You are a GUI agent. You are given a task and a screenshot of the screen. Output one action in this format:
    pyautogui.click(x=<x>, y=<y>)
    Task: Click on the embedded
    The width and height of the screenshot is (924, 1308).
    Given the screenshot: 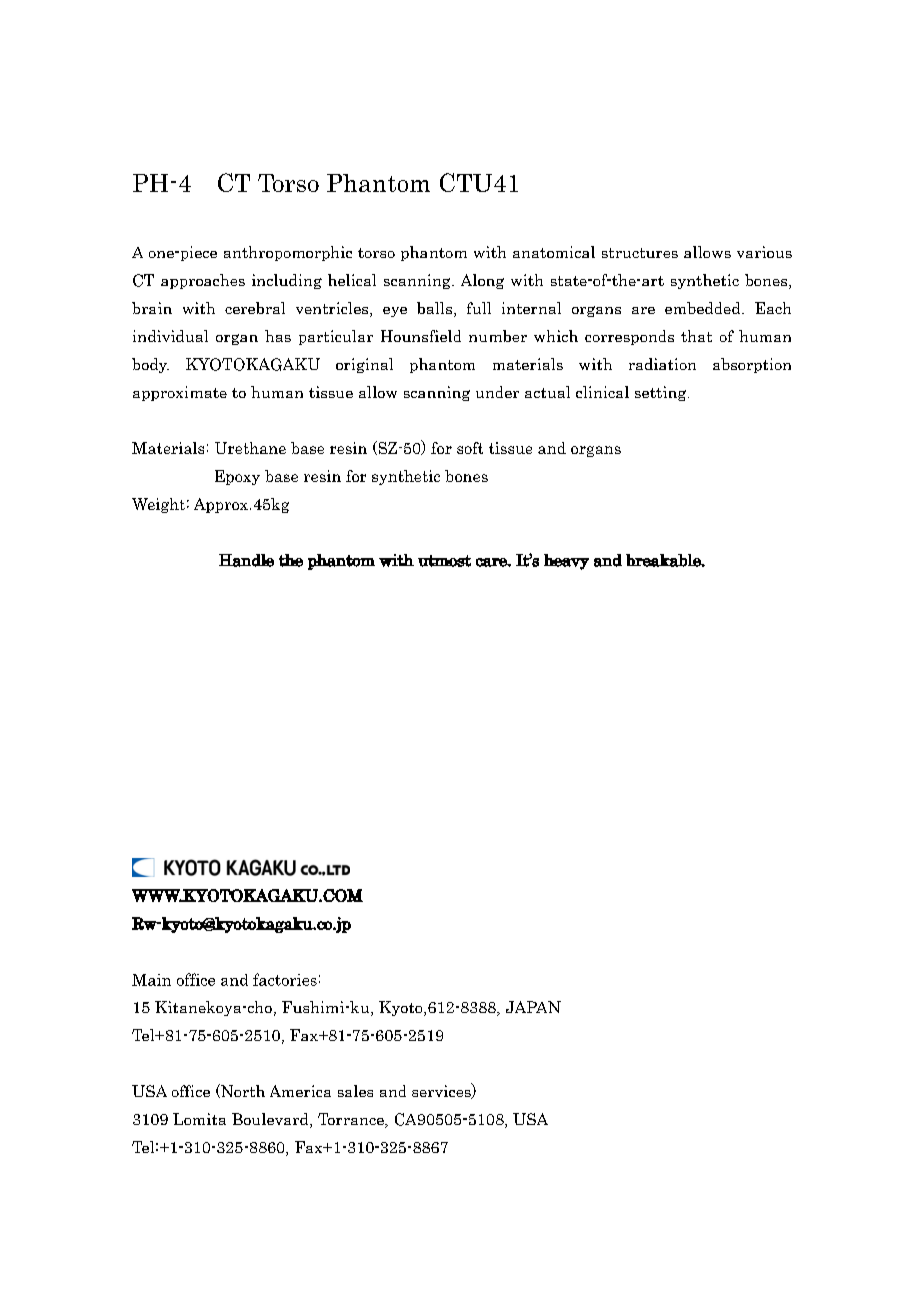 What is the action you would take?
    pyautogui.click(x=704, y=308)
